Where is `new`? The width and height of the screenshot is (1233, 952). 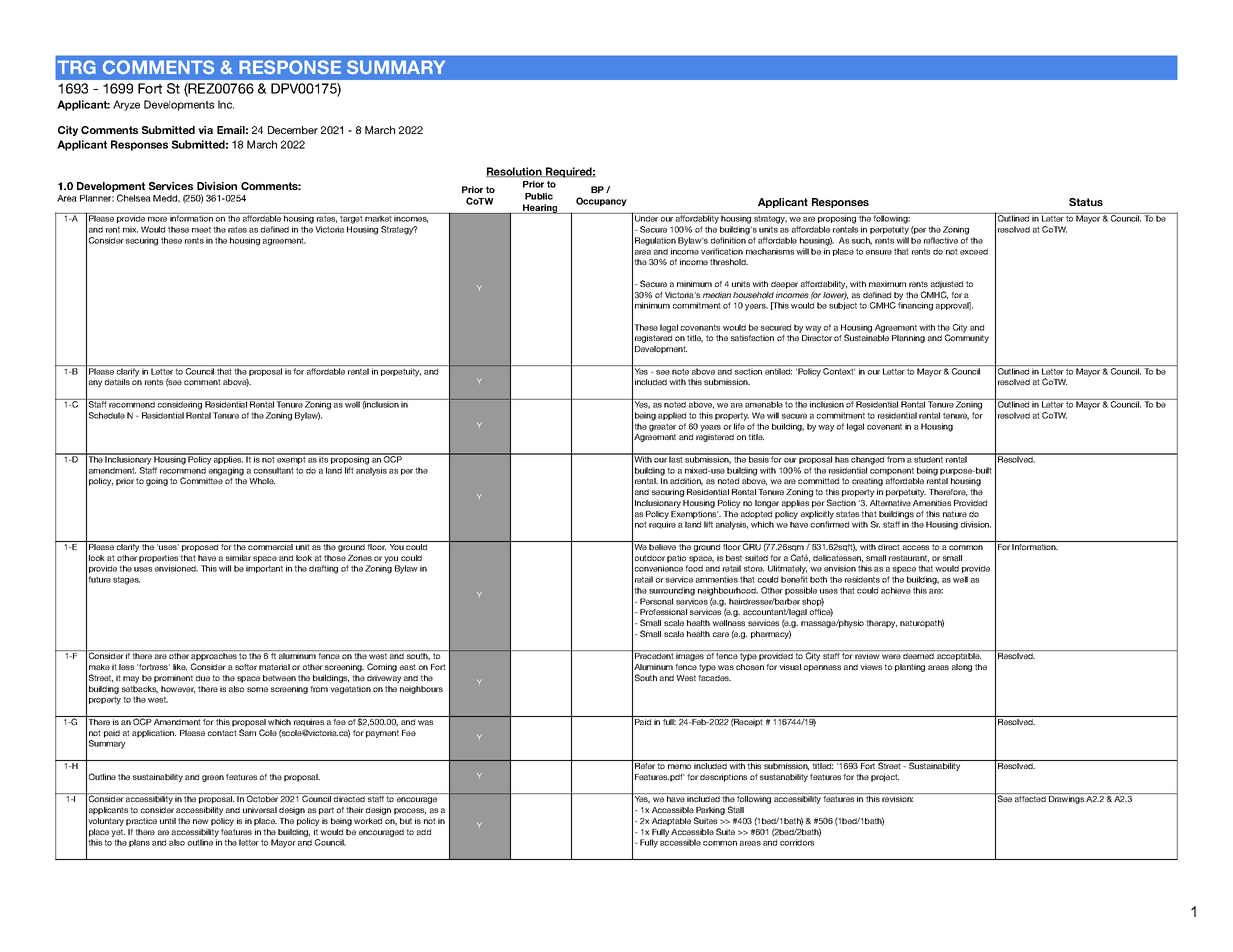
new is located at coordinates (201, 821).
